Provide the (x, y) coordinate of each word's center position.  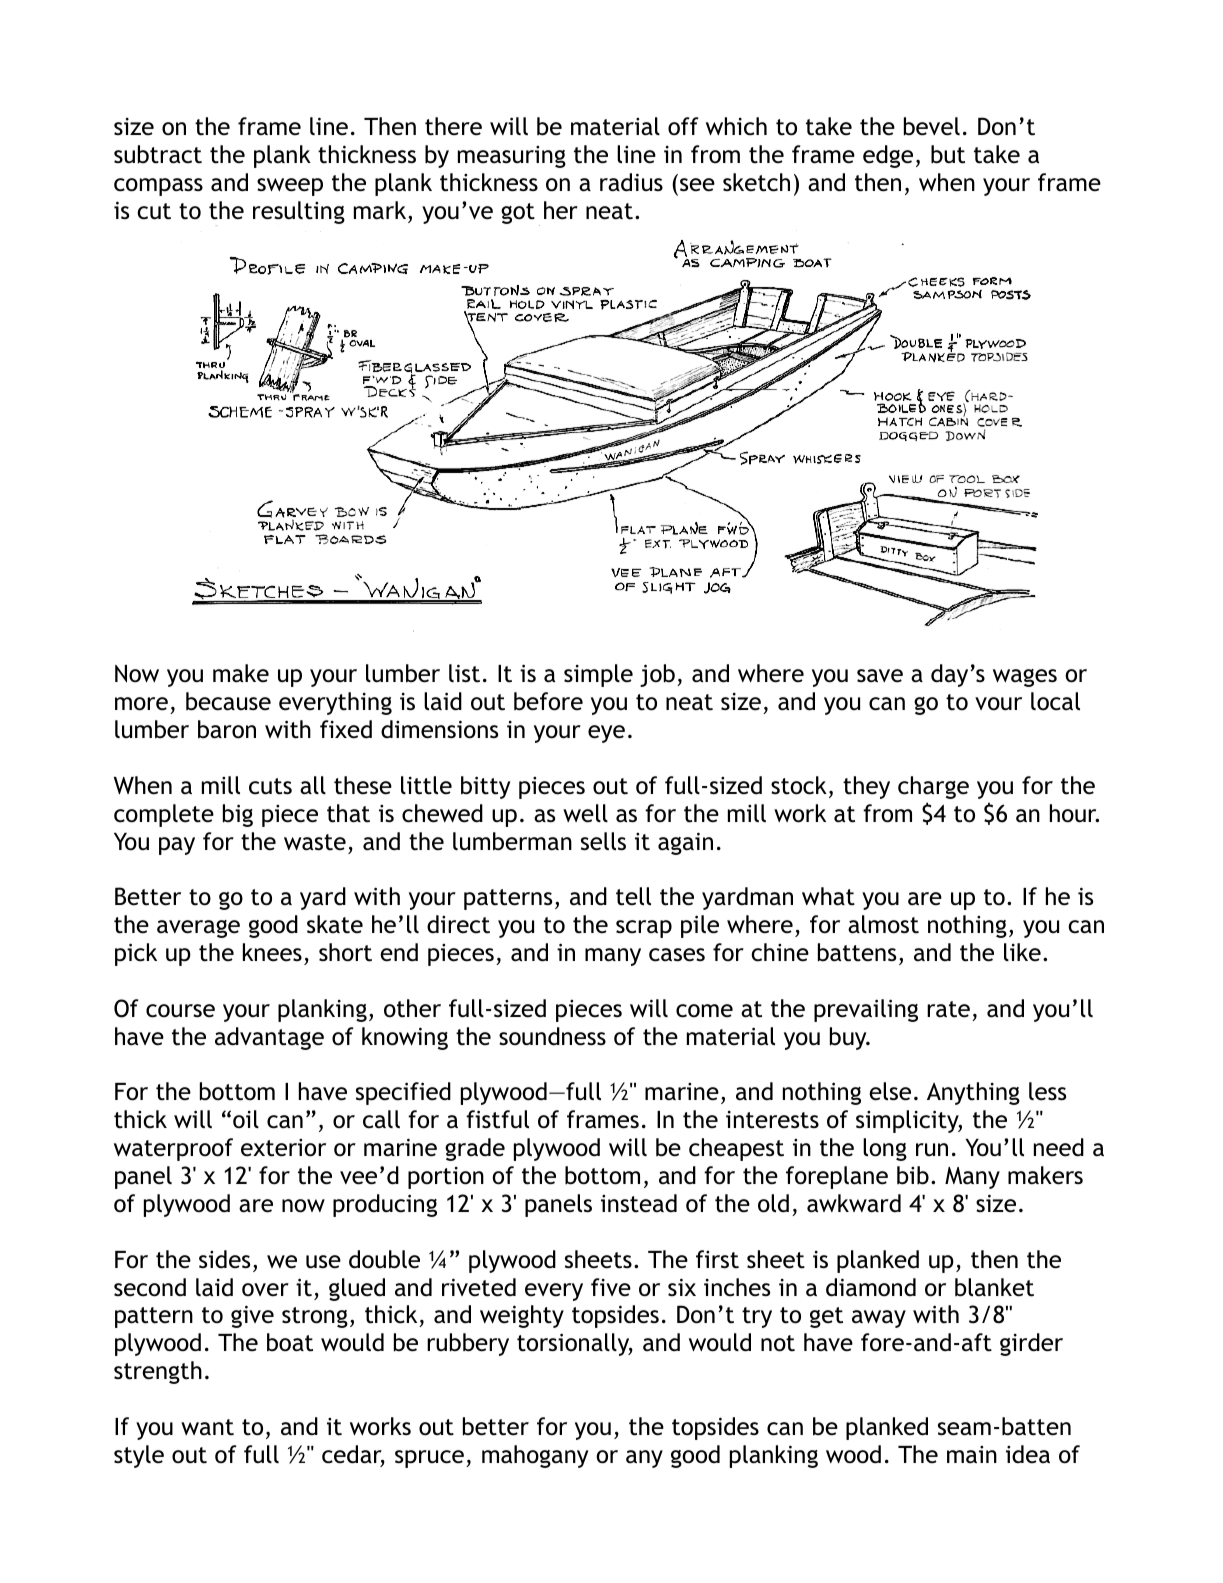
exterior (283, 1148)
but (948, 154)
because (228, 701)
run (932, 1150)
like (1022, 952)
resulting (299, 212)
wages (1025, 678)
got (518, 213)
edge (888, 156)
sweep (290, 187)
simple (598, 675)
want (207, 1427)
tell (633, 896)
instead (639, 1203)
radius (631, 182)
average (198, 929)
